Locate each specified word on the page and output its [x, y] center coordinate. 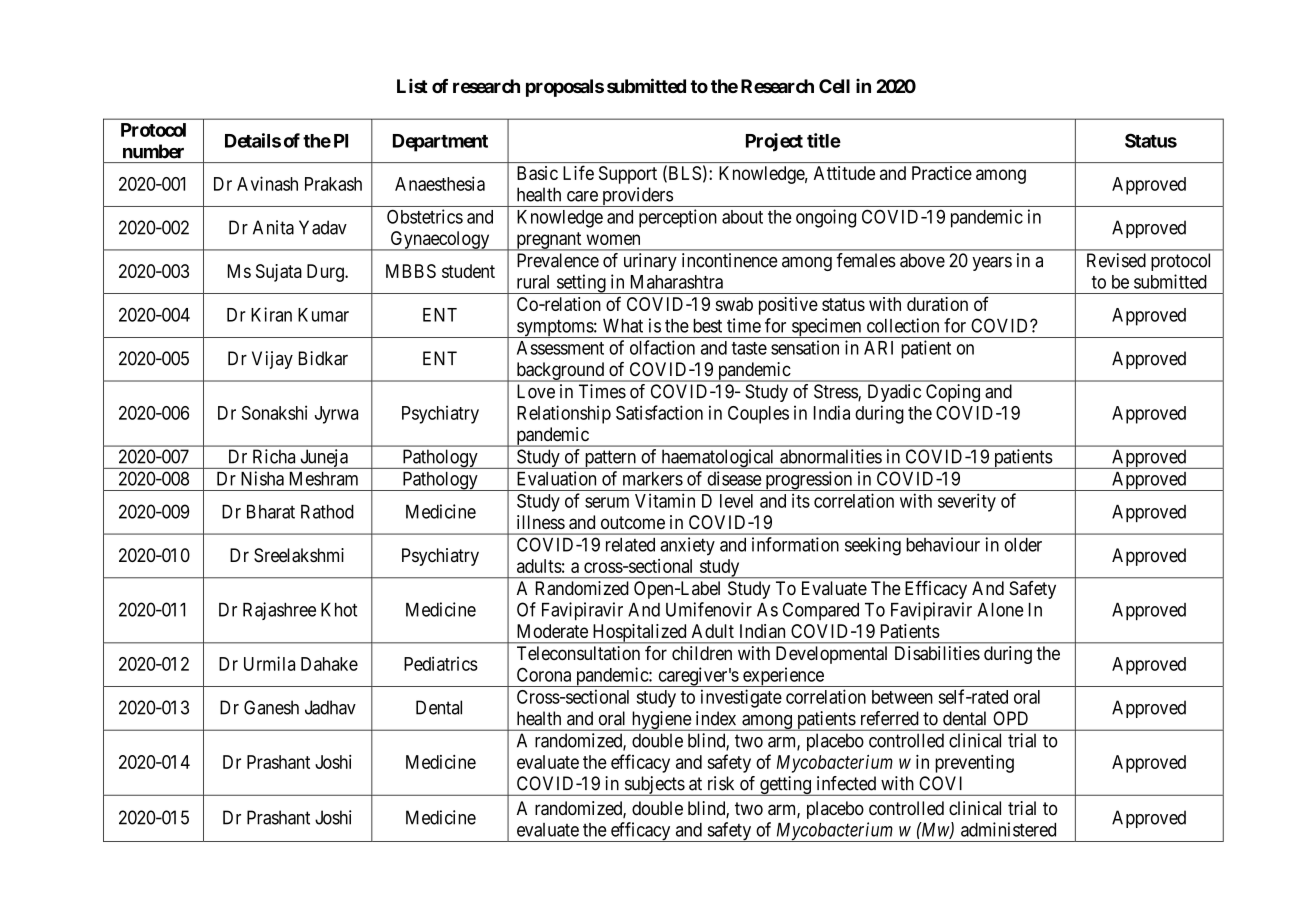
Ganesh [271, 707]
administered [1008, 829]
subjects [654, 786]
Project [774, 142]
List [412, 85]
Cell [834, 86]
